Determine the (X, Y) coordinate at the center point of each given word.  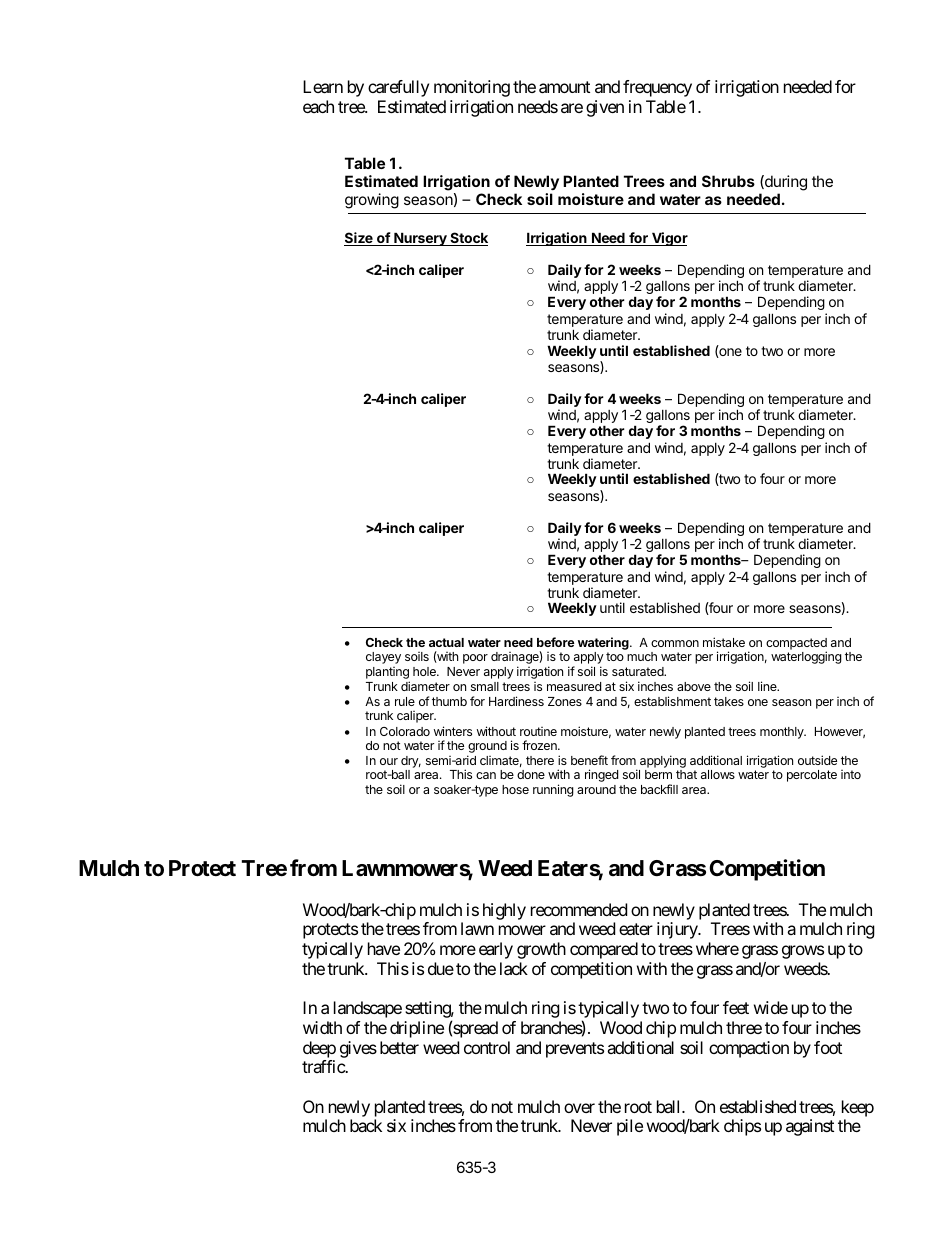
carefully (398, 88)
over (579, 1108)
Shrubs (728, 181)
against (810, 1127)
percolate (812, 776)
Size (359, 239)
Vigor (669, 239)
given (605, 108)
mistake (724, 642)
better (399, 1047)
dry (411, 763)
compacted (796, 645)
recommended (579, 909)
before (556, 642)
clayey (383, 658)
